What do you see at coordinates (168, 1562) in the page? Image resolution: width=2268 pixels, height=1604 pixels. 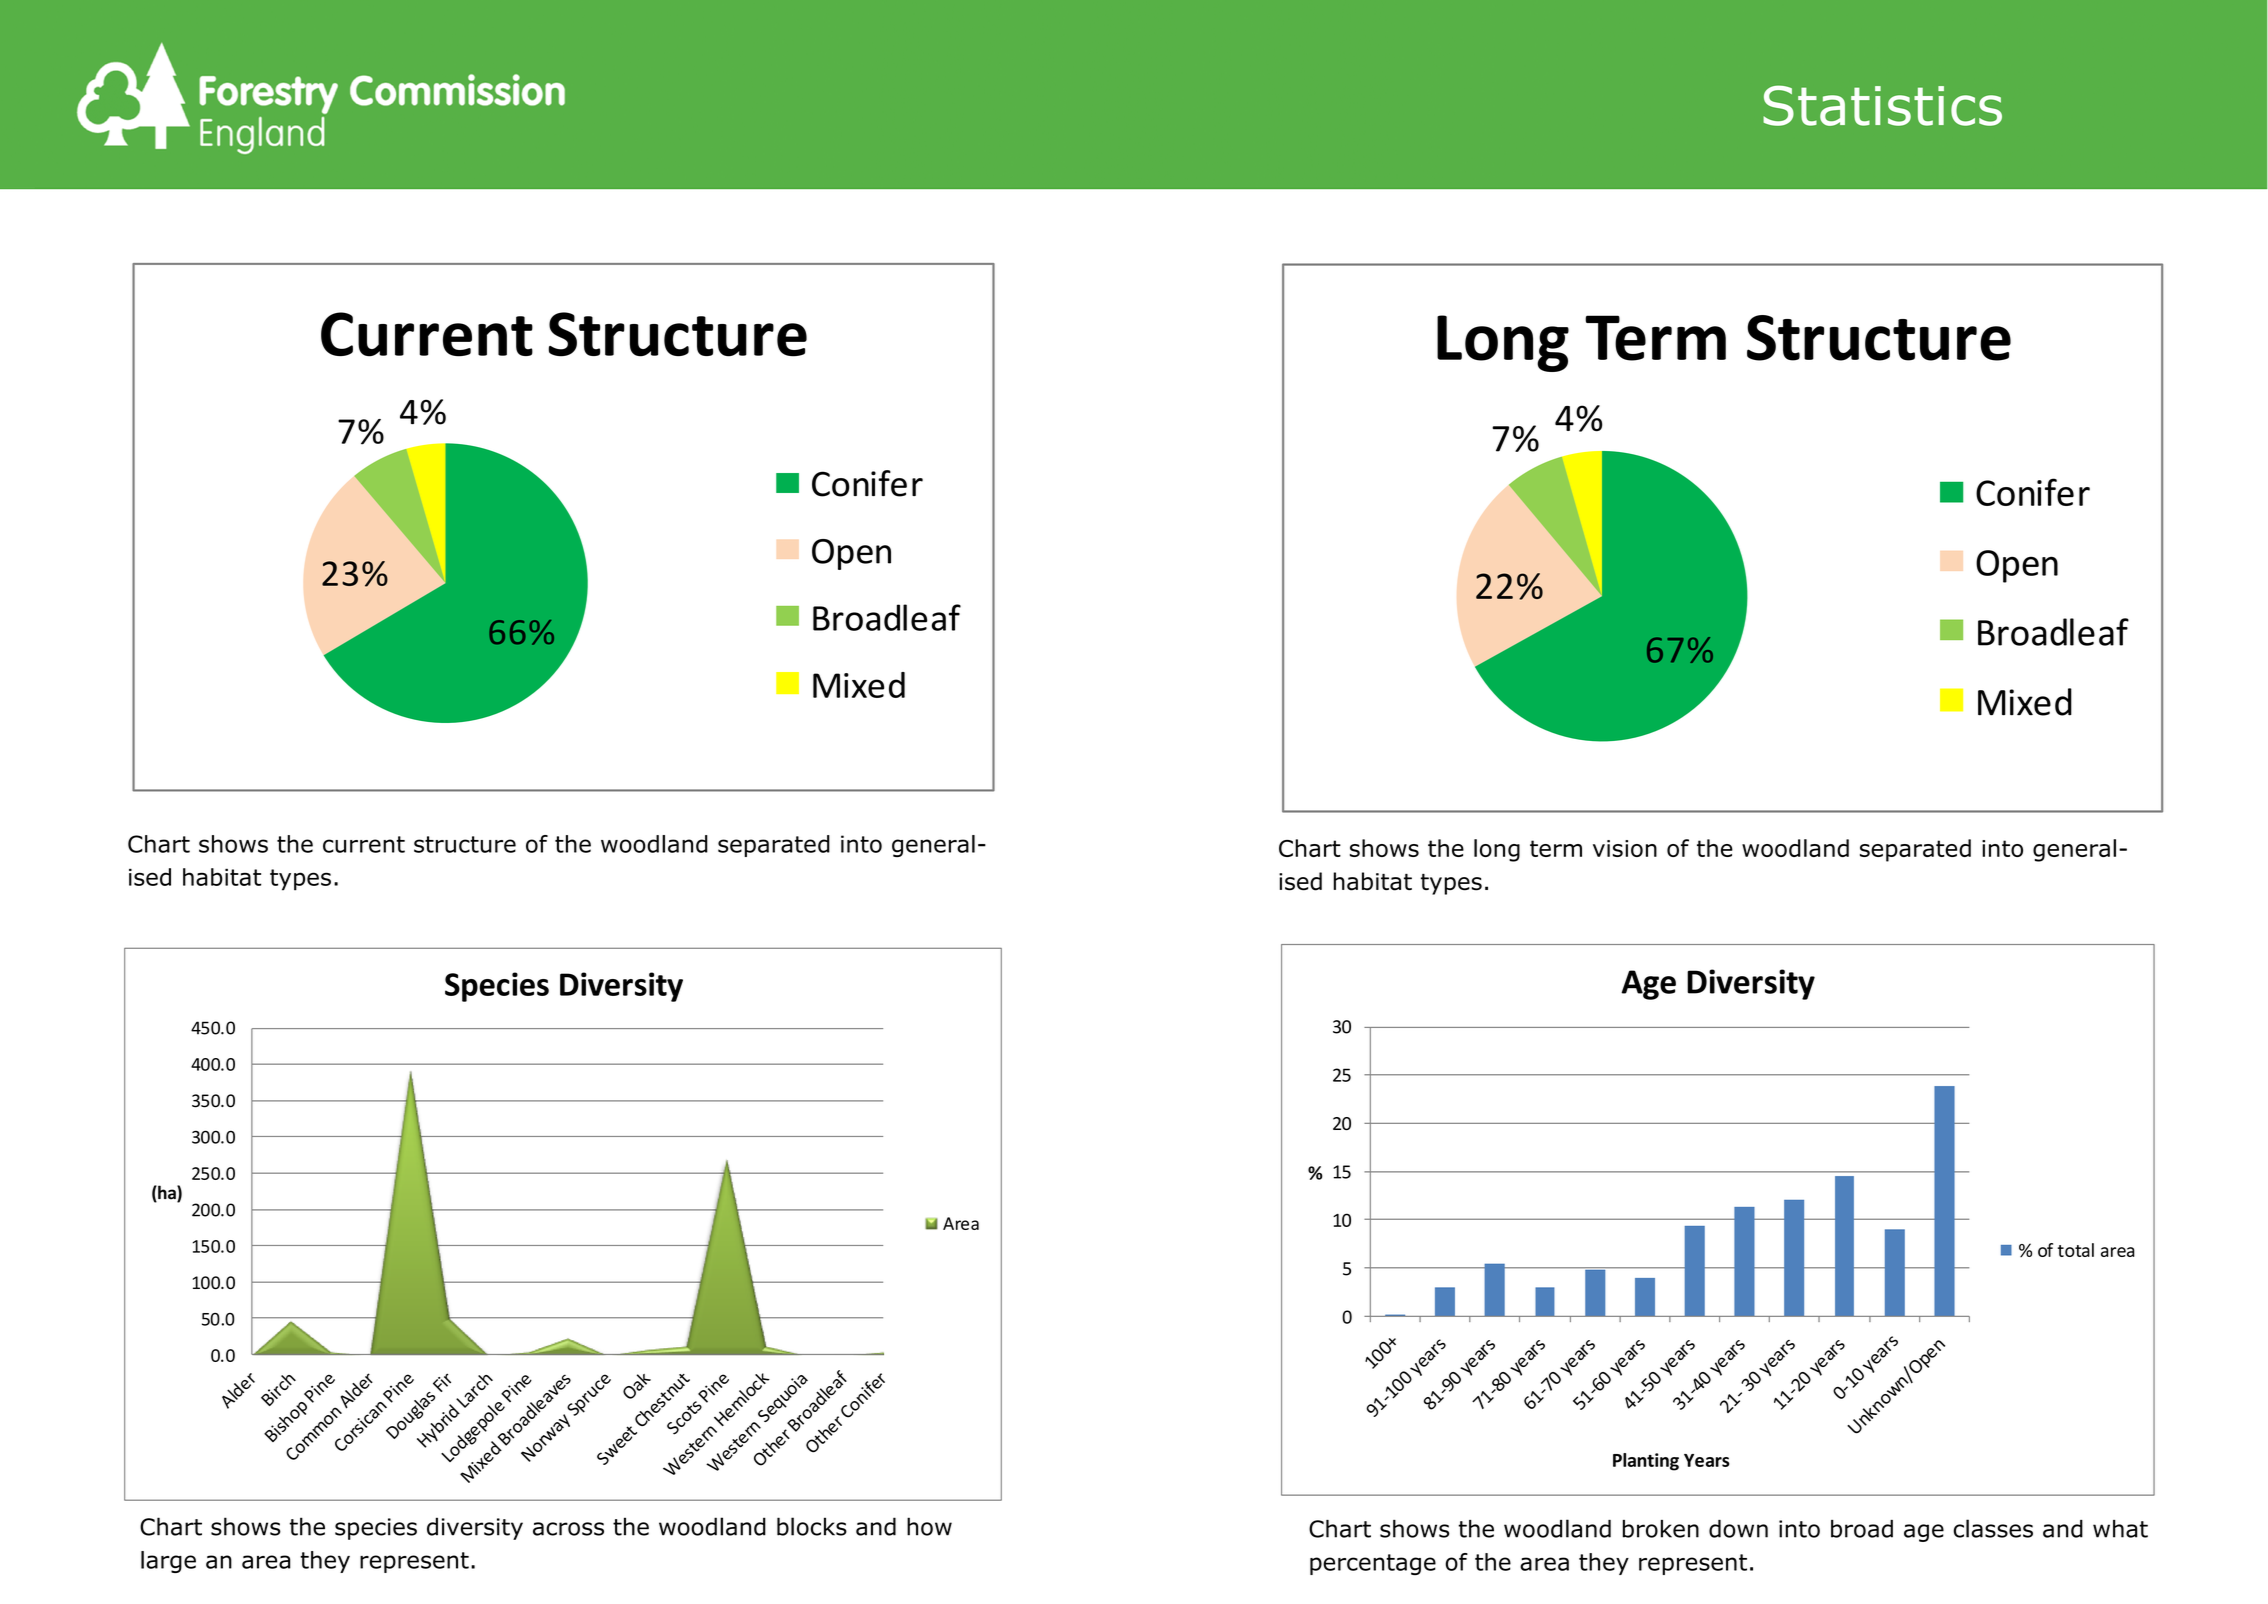 I see `large` at bounding box center [168, 1562].
